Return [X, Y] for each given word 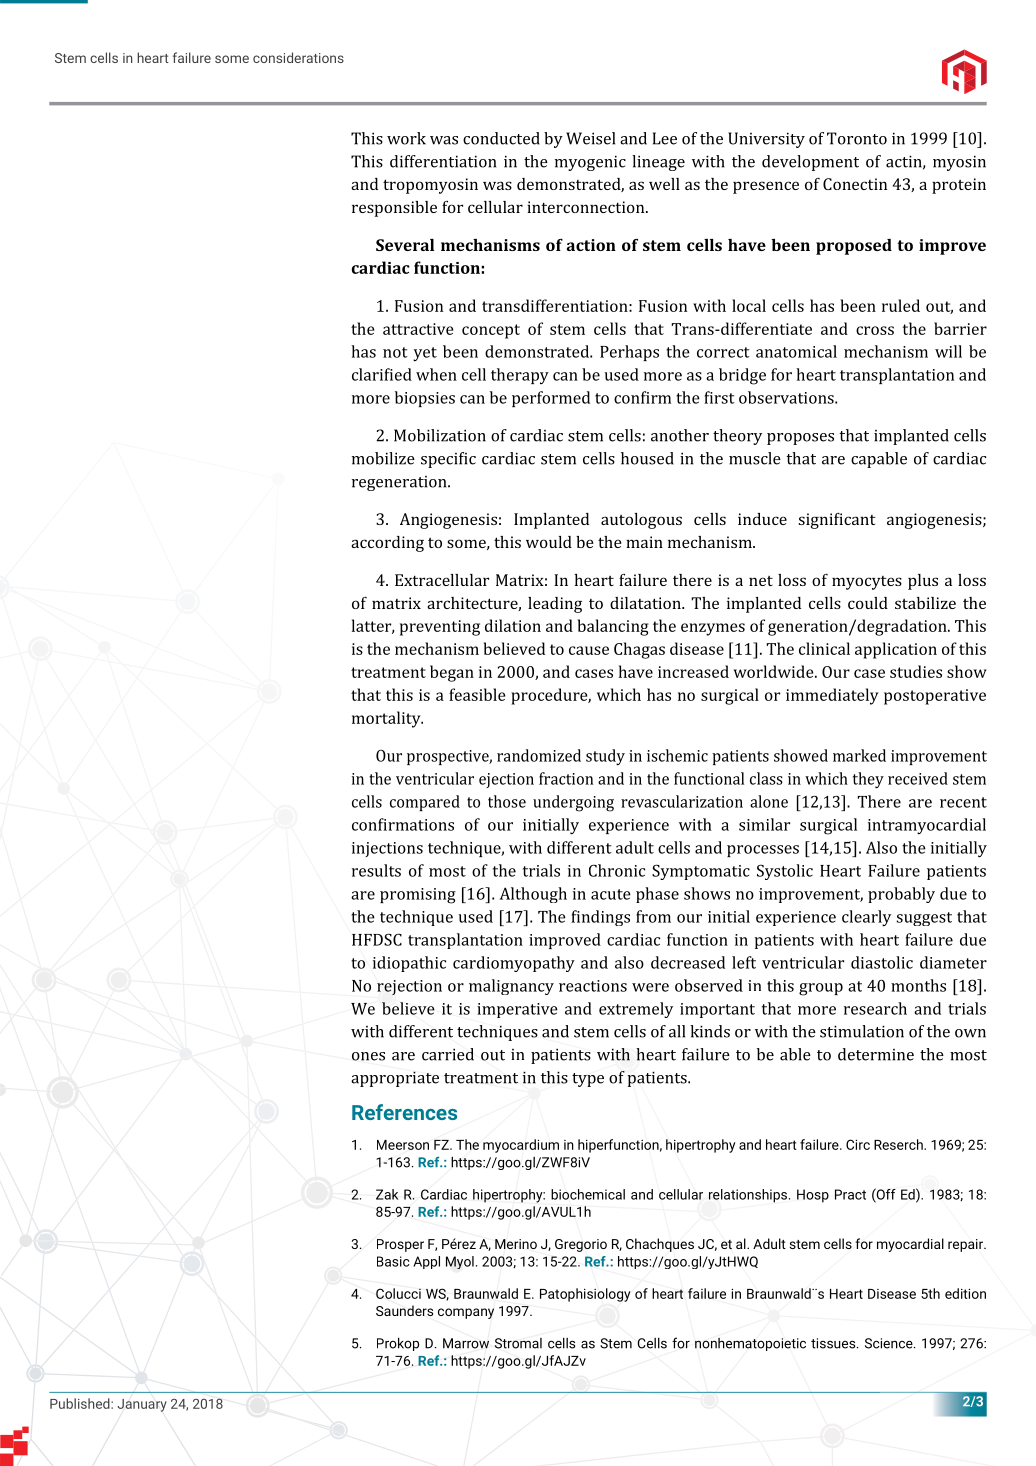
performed [551, 399]
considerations [298, 57]
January [142, 1405]
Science [890, 1343]
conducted [501, 138]
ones [368, 1056]
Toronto [857, 138]
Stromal [518, 1343]
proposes [800, 439]
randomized [539, 755]
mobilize [383, 458]
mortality [387, 719]
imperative [517, 1010]
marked [859, 755]
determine [876, 1054]
